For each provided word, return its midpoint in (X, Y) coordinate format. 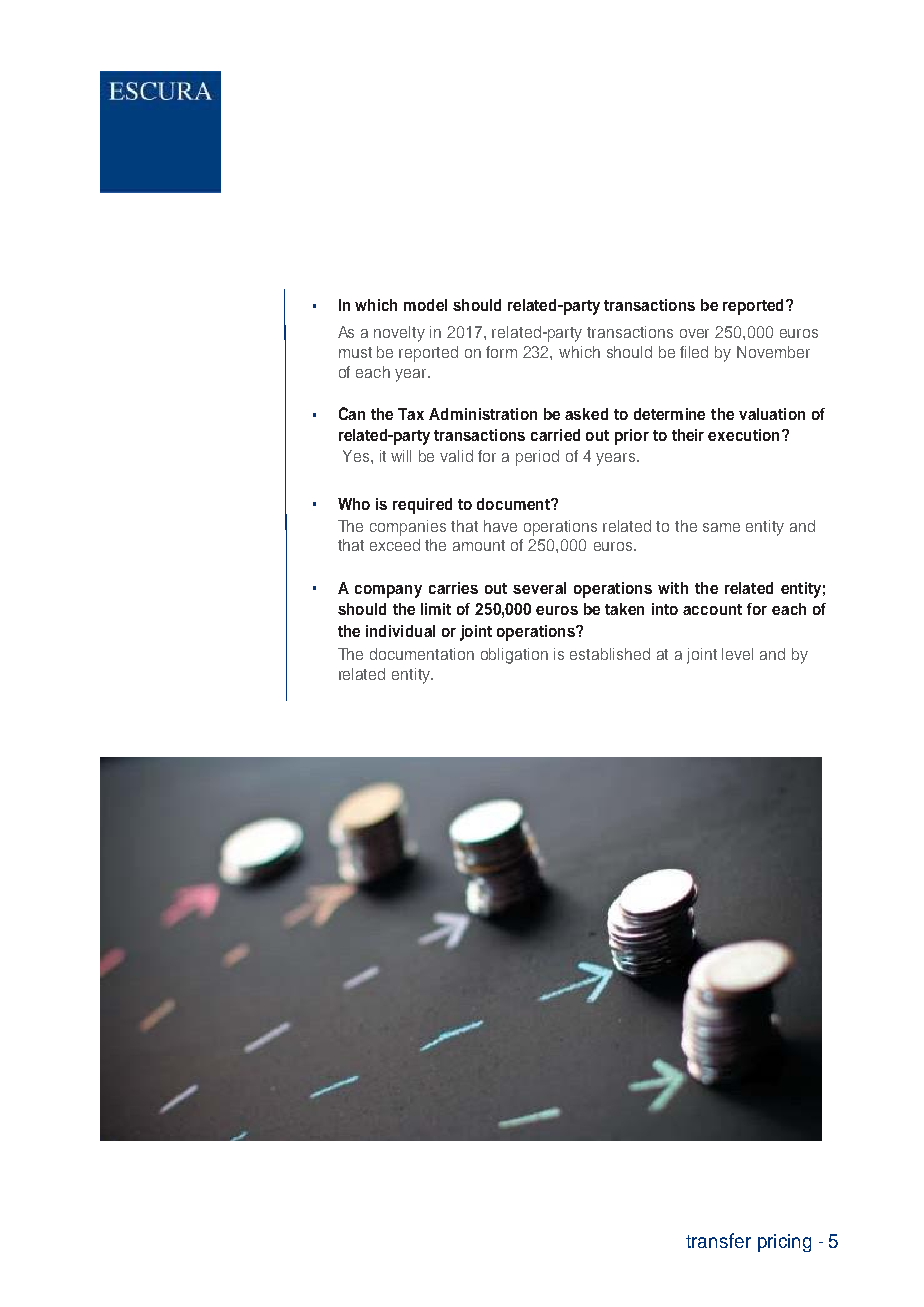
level (737, 654)
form (501, 352)
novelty (399, 334)
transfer (718, 1240)
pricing (784, 1243)
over (694, 333)
